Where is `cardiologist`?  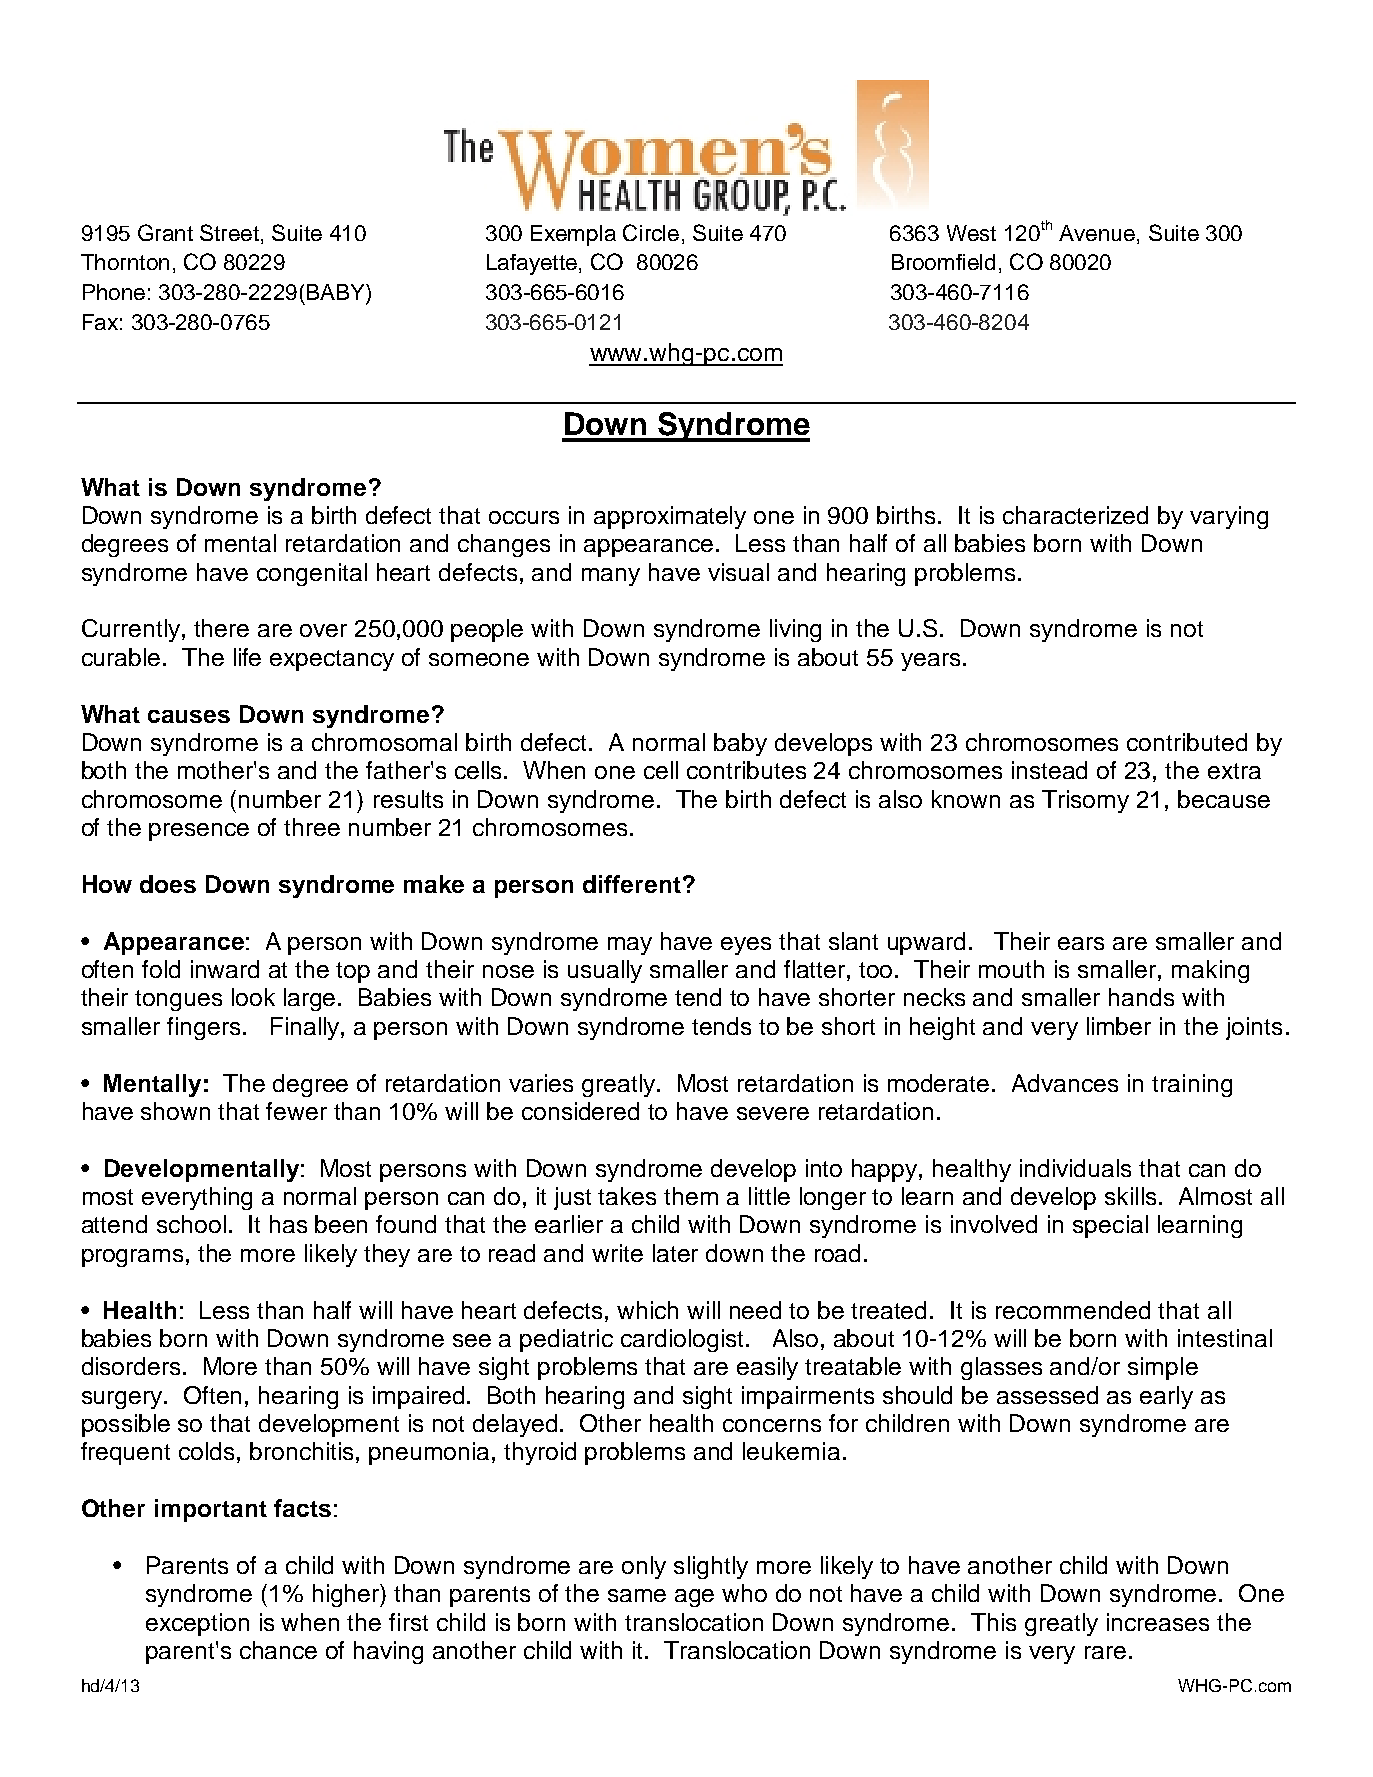 cardiologist is located at coordinates (684, 1340).
